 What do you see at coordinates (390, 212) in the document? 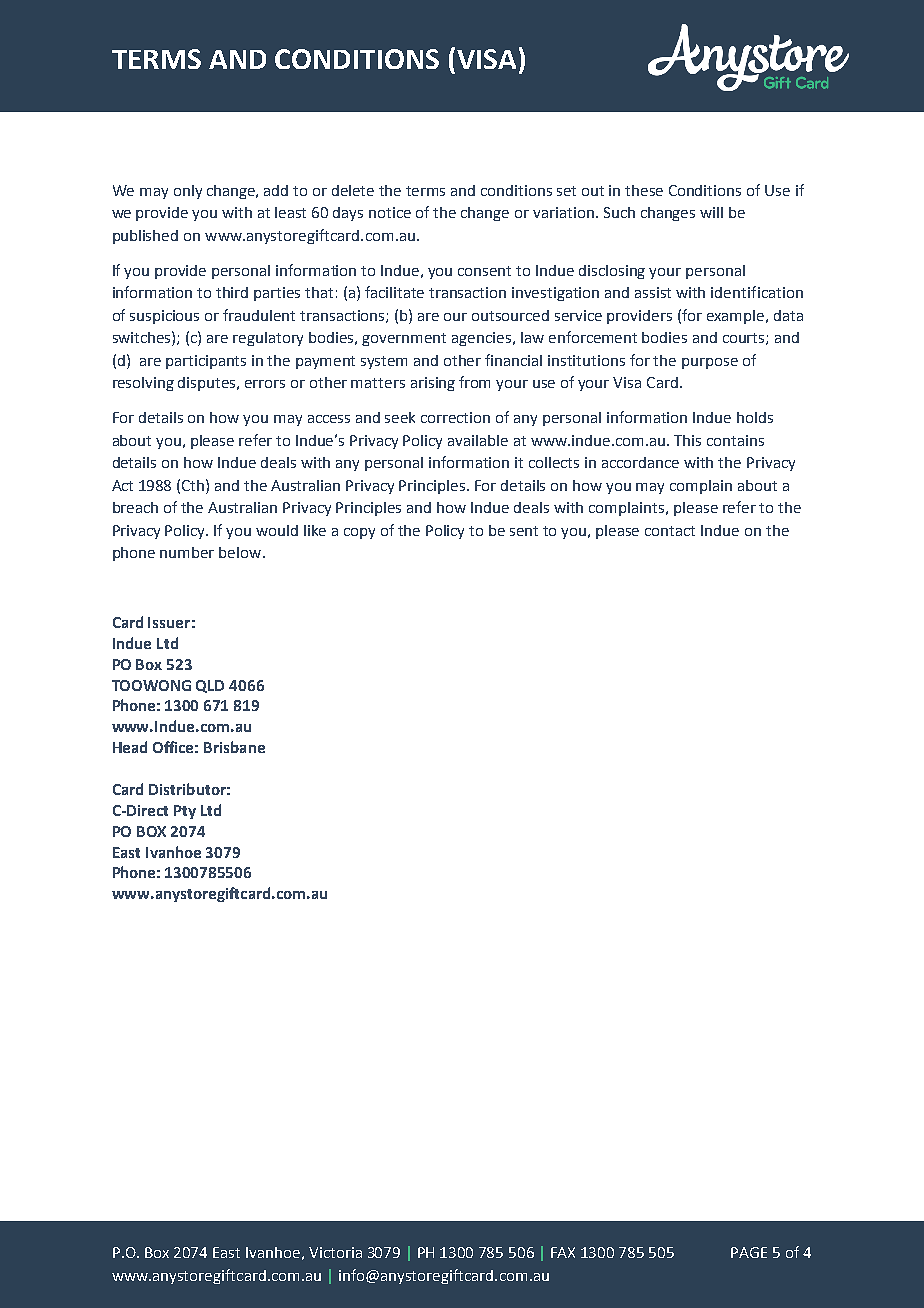
I see `notice` at bounding box center [390, 212].
